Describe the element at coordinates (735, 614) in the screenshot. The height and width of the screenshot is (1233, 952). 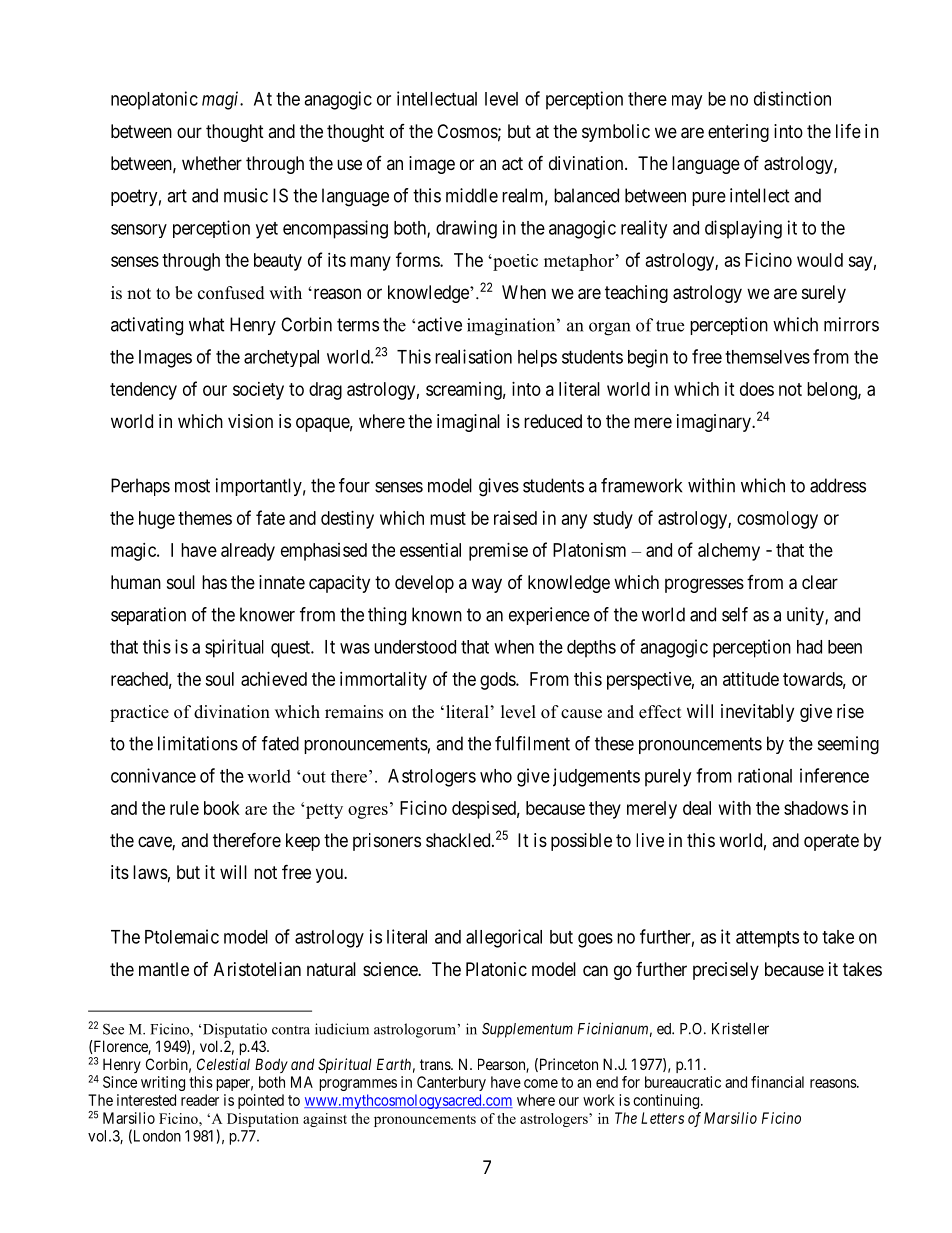
I see `self` at that location.
